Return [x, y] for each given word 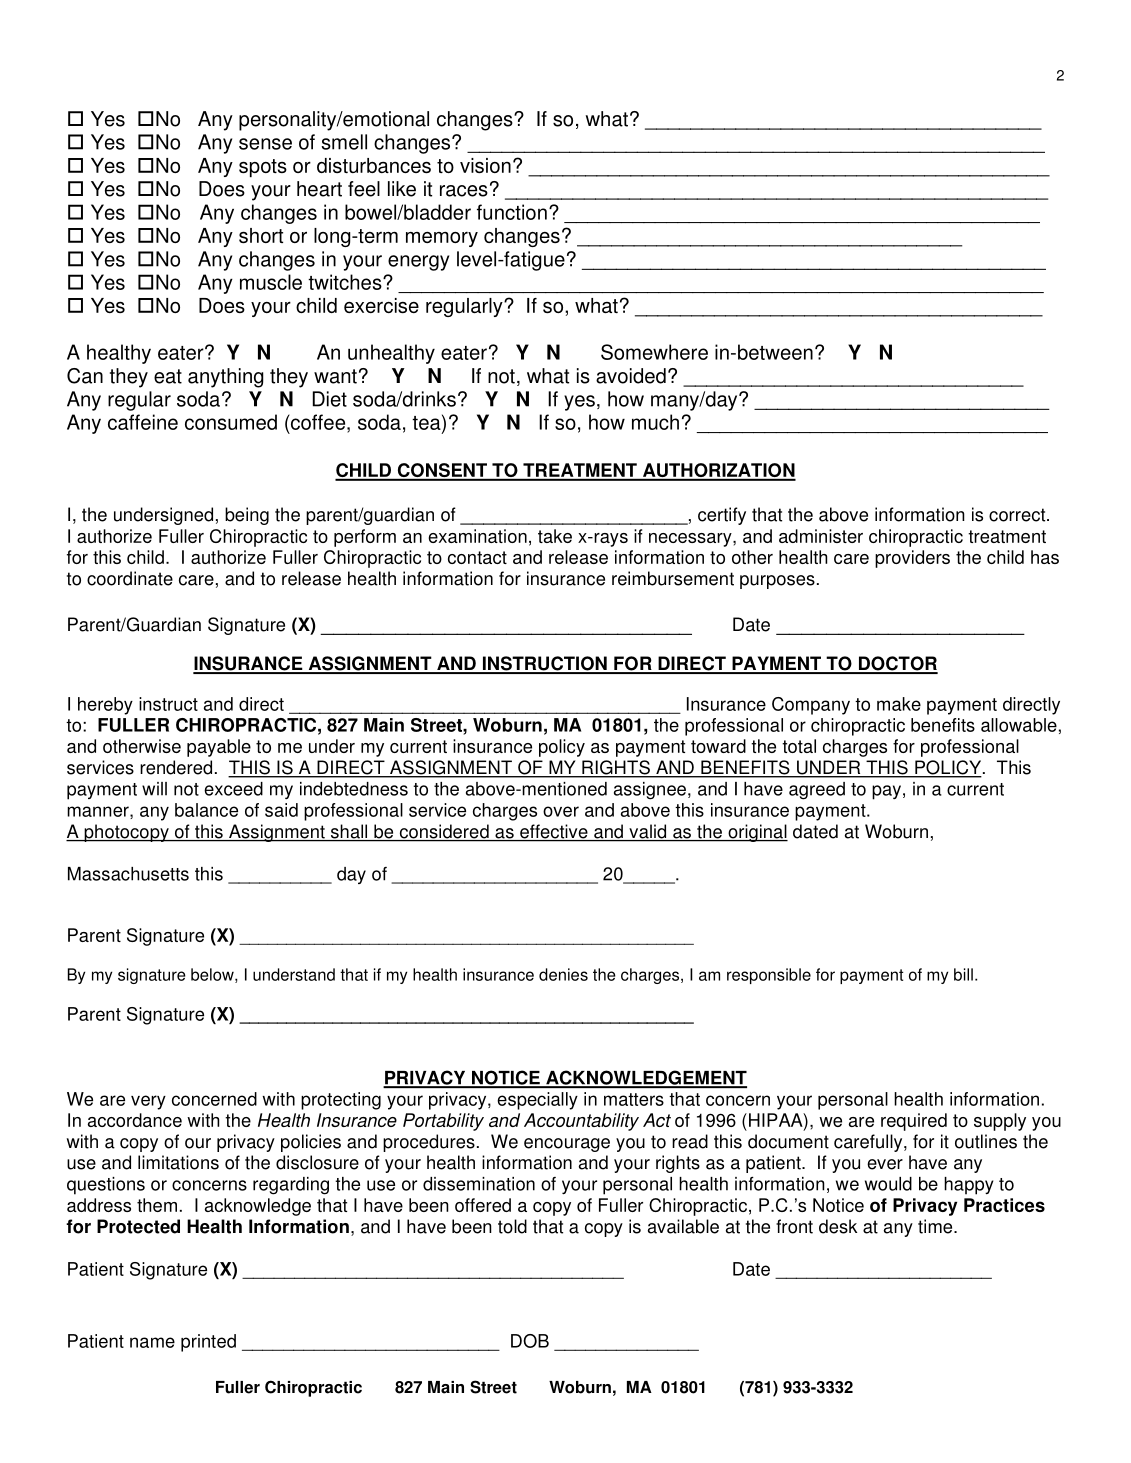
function [512, 212]
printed [208, 1343]
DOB [530, 1341]
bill [963, 974]
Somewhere [654, 352]
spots [263, 168]
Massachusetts [128, 874]
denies [563, 974]
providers [912, 559]
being [247, 516]
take [555, 536]
